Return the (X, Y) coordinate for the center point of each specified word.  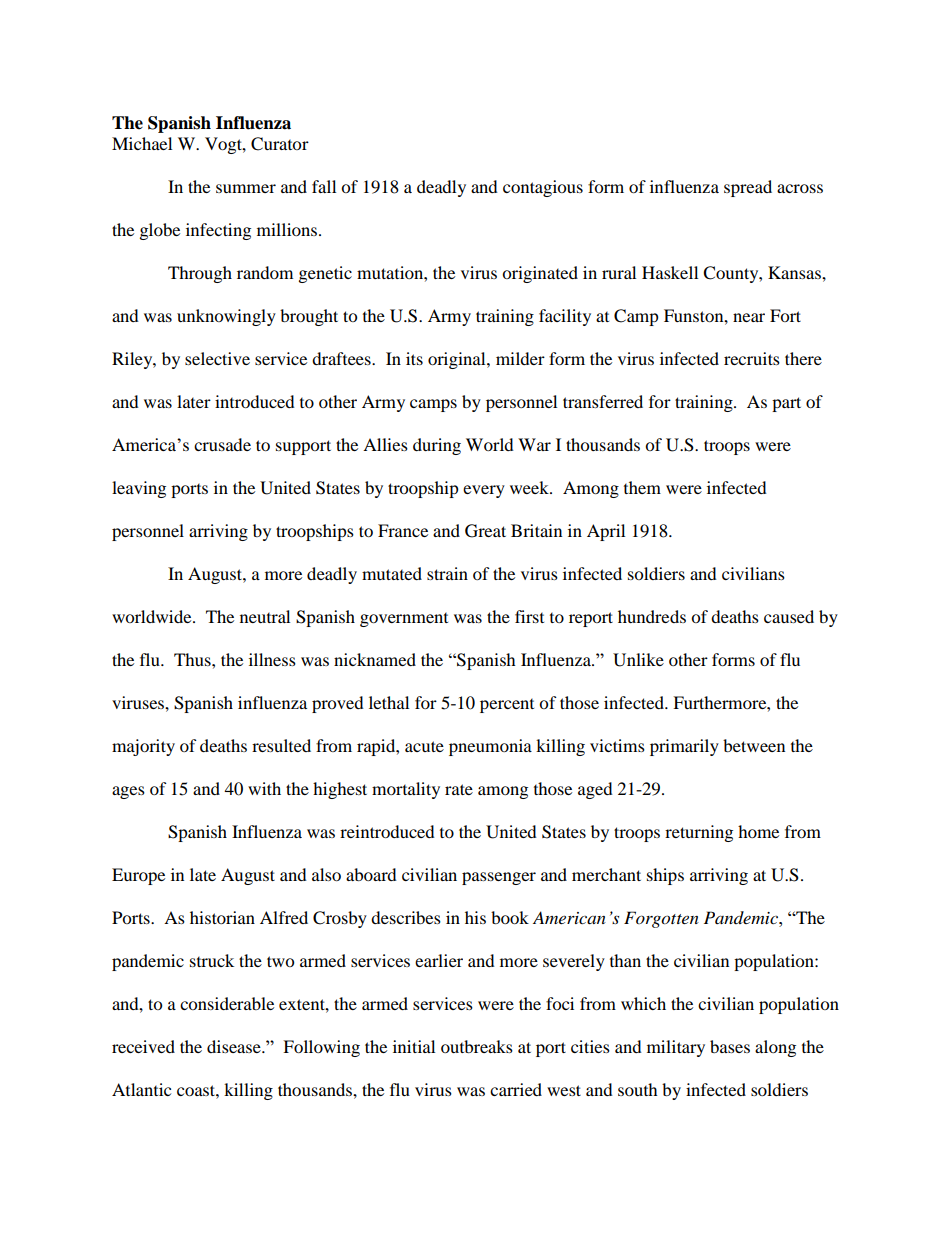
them (642, 487)
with (264, 788)
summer (246, 188)
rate (459, 789)
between (754, 745)
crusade (222, 444)
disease (235, 1046)
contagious (543, 188)
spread (748, 188)
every (484, 491)
